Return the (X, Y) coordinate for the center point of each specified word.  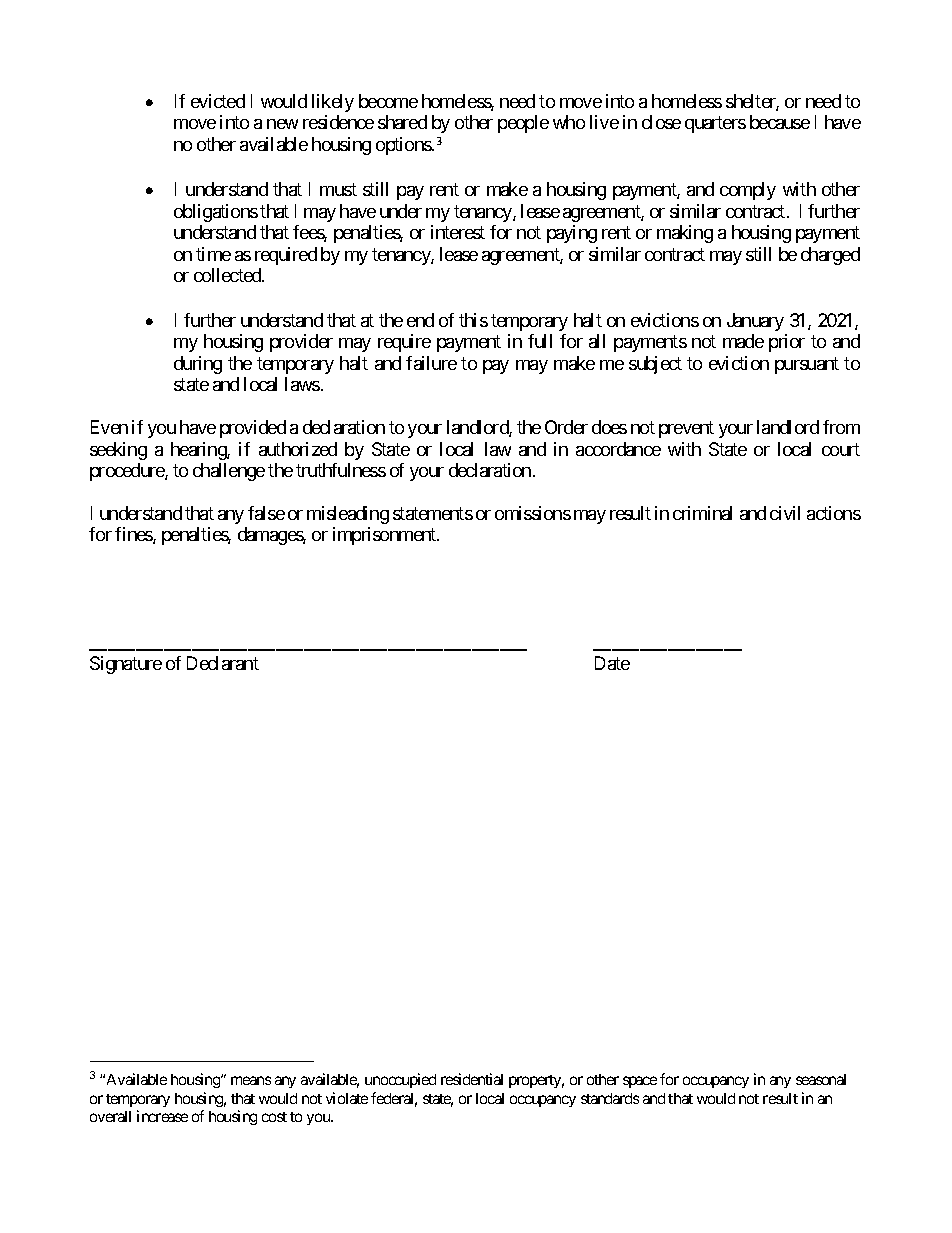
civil (785, 513)
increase (162, 1116)
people (523, 124)
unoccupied (400, 1080)
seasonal (821, 1079)
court (841, 449)
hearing (199, 451)
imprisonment (385, 536)
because (780, 122)
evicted (218, 101)
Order (566, 427)
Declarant (223, 663)
